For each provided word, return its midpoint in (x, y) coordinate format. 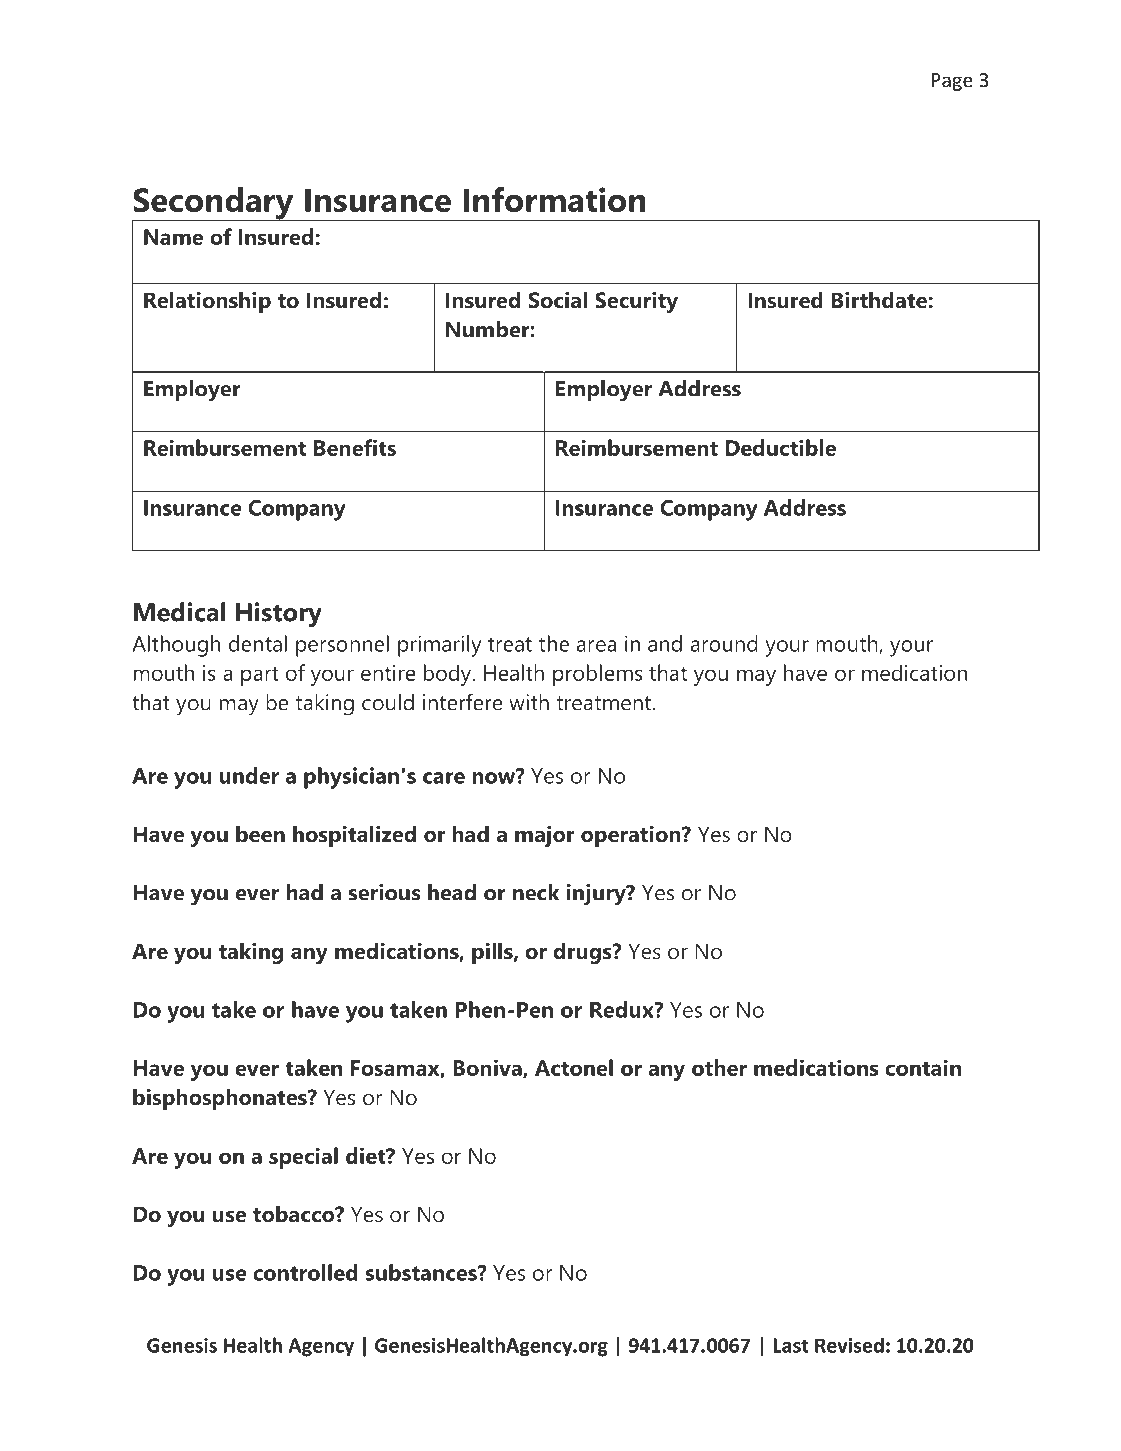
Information (554, 199)
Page (952, 82)
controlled (305, 1272)
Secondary (214, 204)
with (529, 702)
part (260, 676)
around (724, 643)
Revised (849, 1345)
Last (791, 1345)
